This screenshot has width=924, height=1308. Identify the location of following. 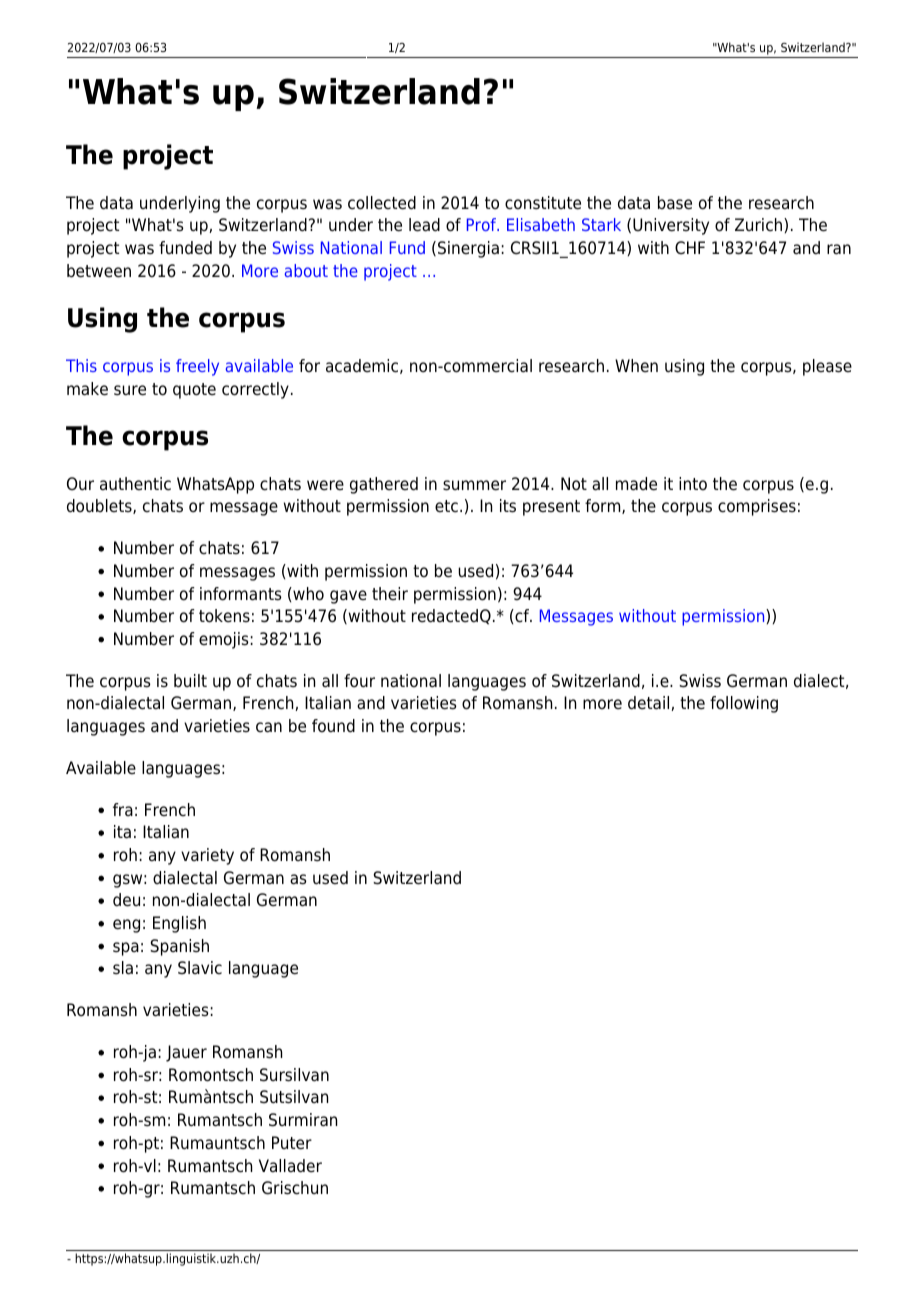
(744, 704).
